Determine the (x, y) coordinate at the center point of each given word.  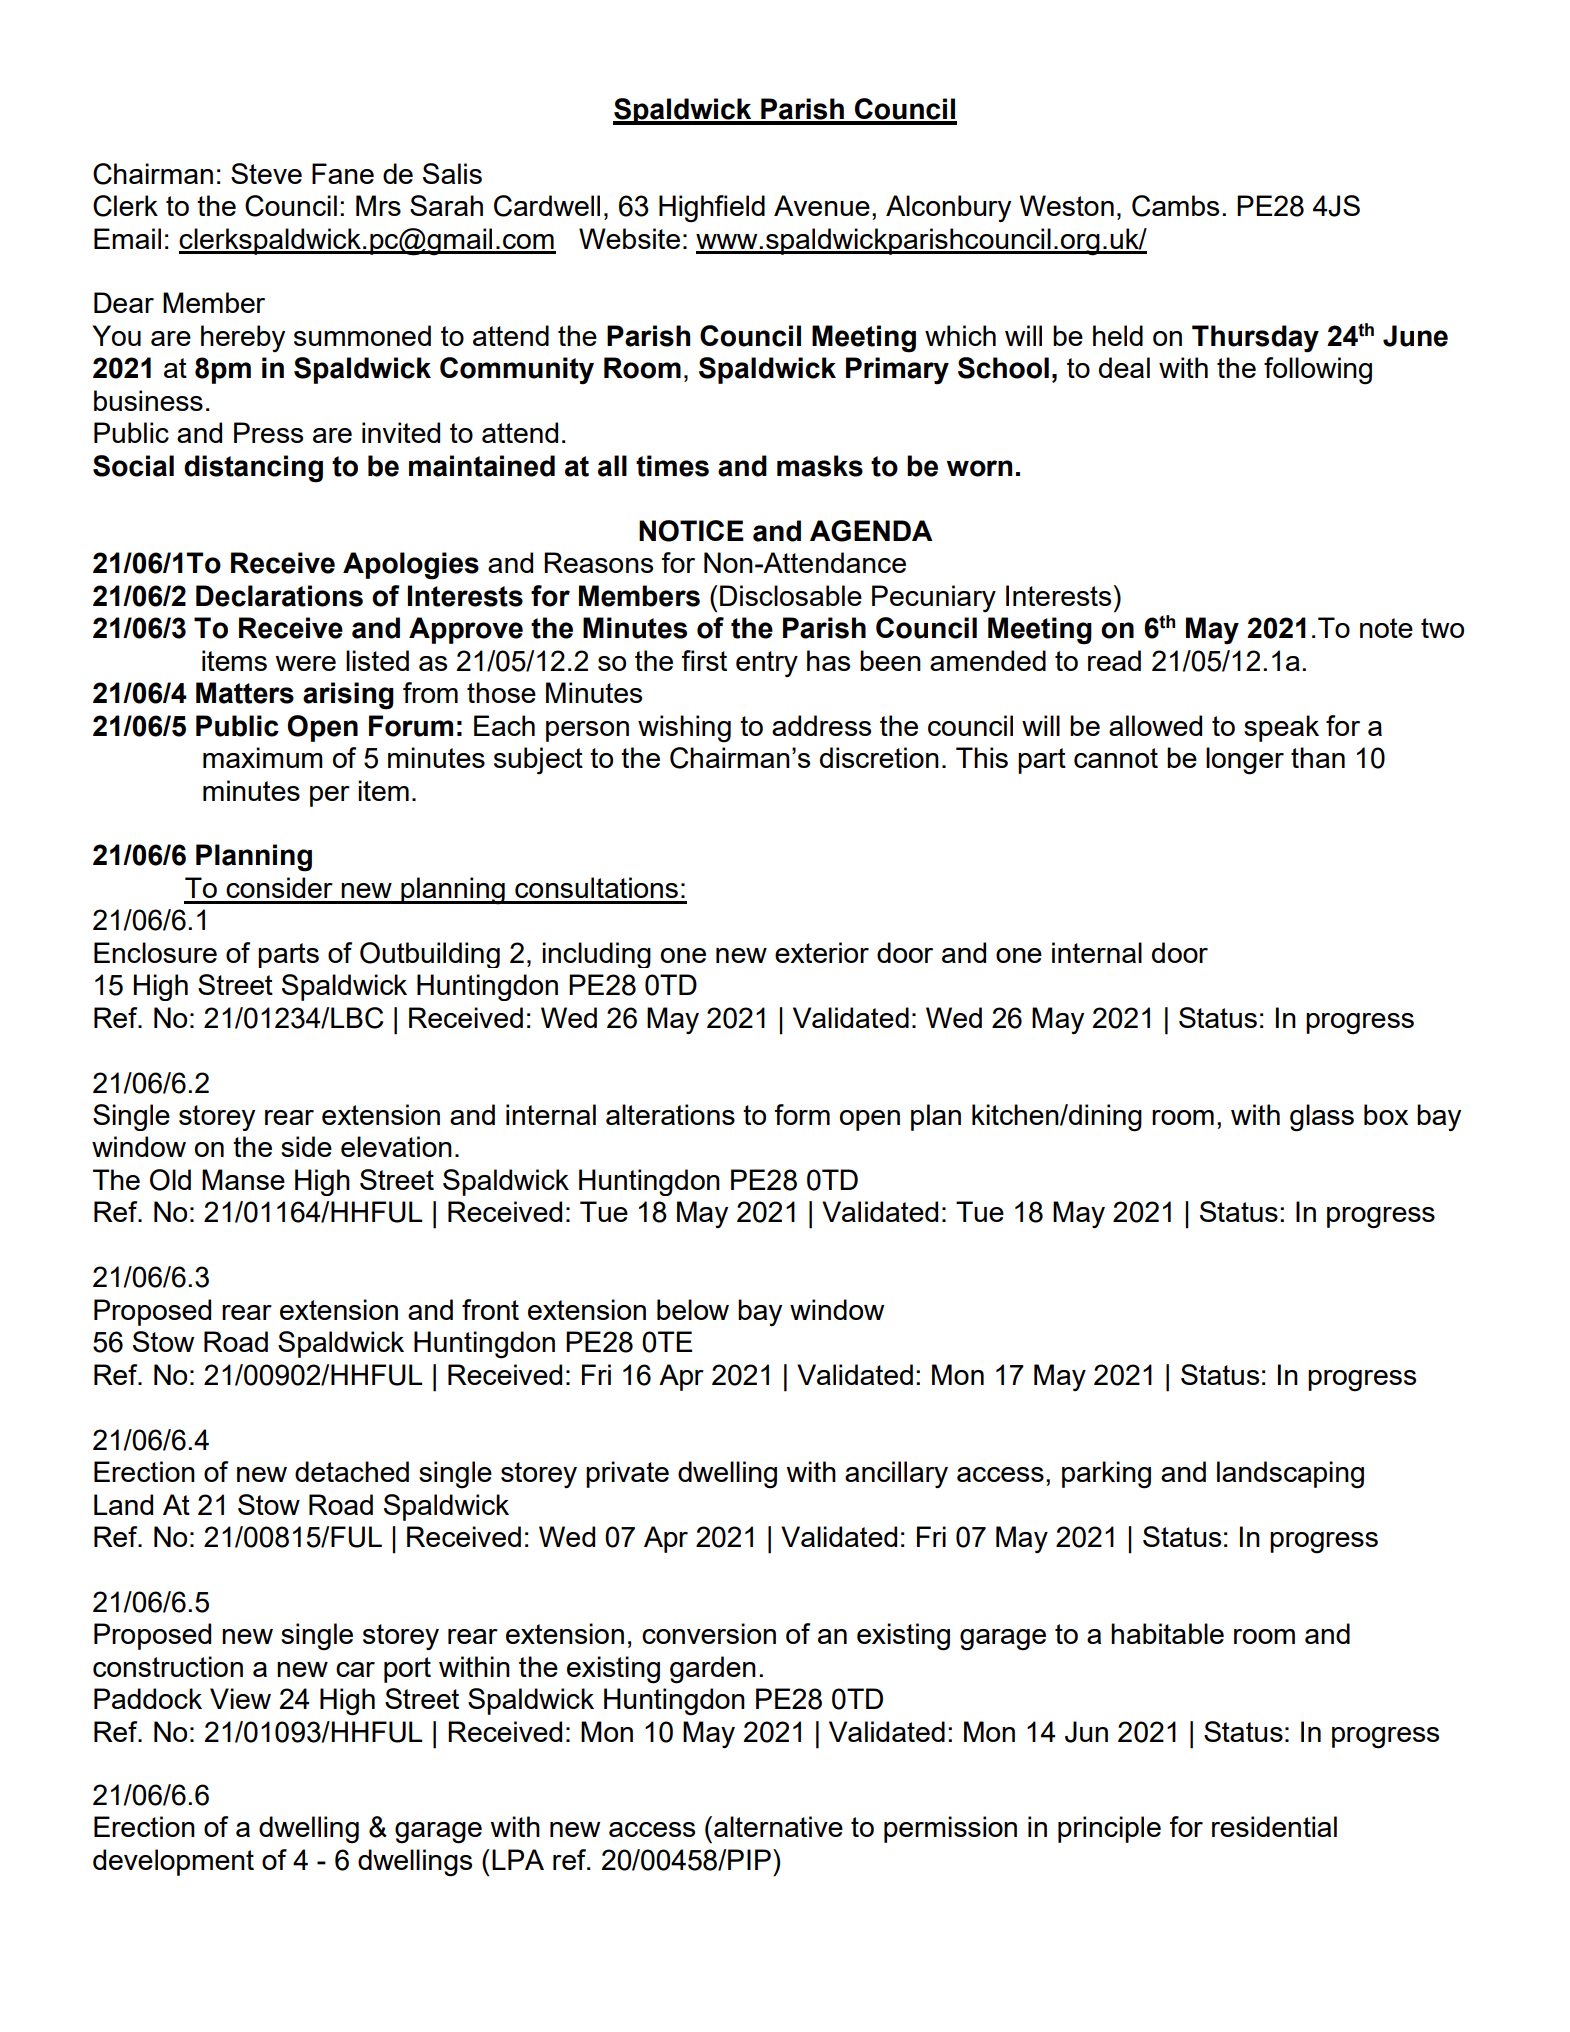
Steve (266, 173)
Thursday (1255, 339)
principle (1109, 1829)
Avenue (822, 205)
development (173, 1862)
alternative (778, 1826)
